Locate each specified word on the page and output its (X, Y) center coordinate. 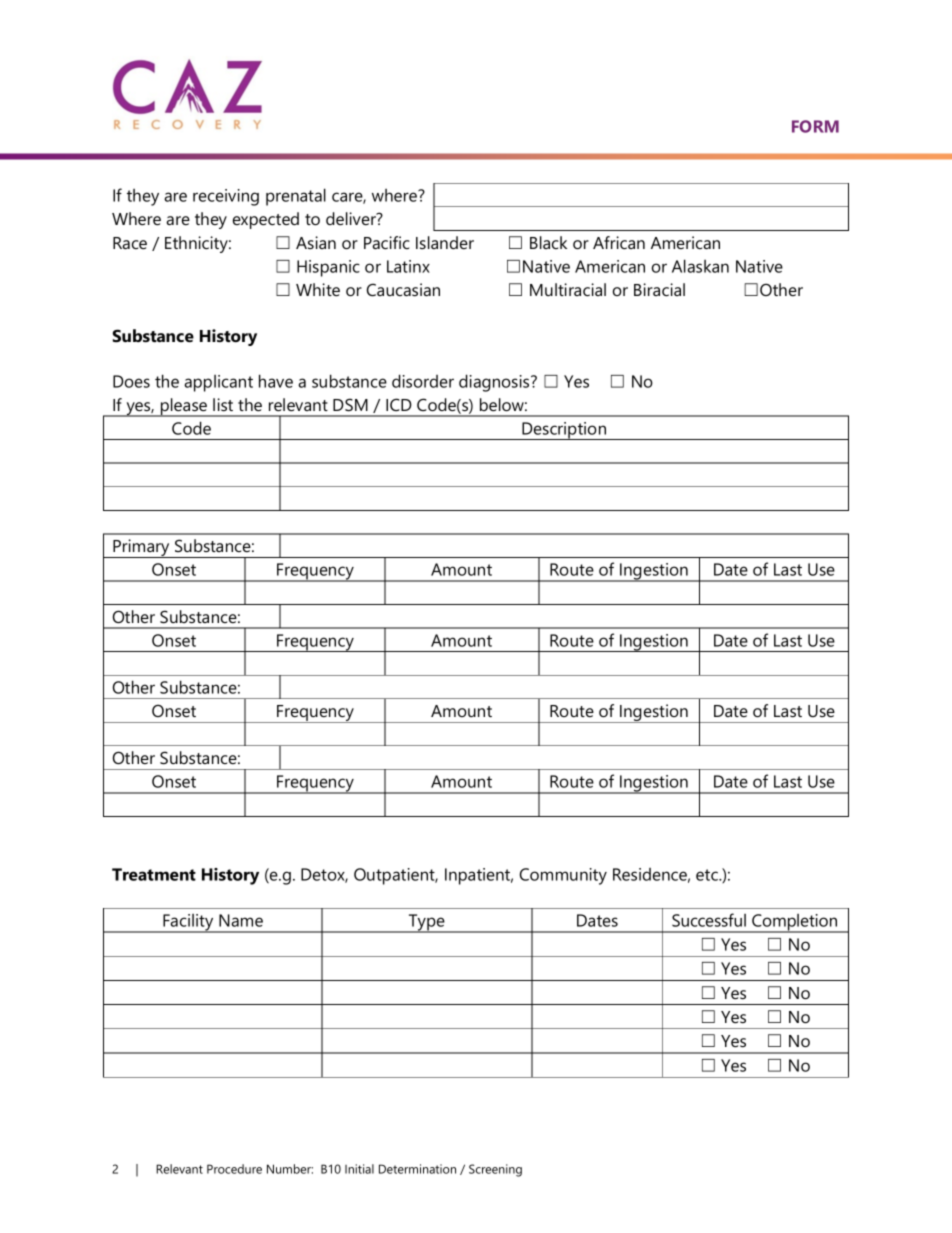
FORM (815, 126)
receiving (226, 197)
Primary (141, 548)
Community (563, 876)
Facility (188, 923)
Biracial (659, 289)
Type (427, 923)
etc (708, 875)
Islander (445, 242)
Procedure (234, 1169)
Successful (709, 920)
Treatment (154, 874)
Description (564, 431)
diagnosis (495, 383)
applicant (218, 383)
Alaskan (700, 266)
